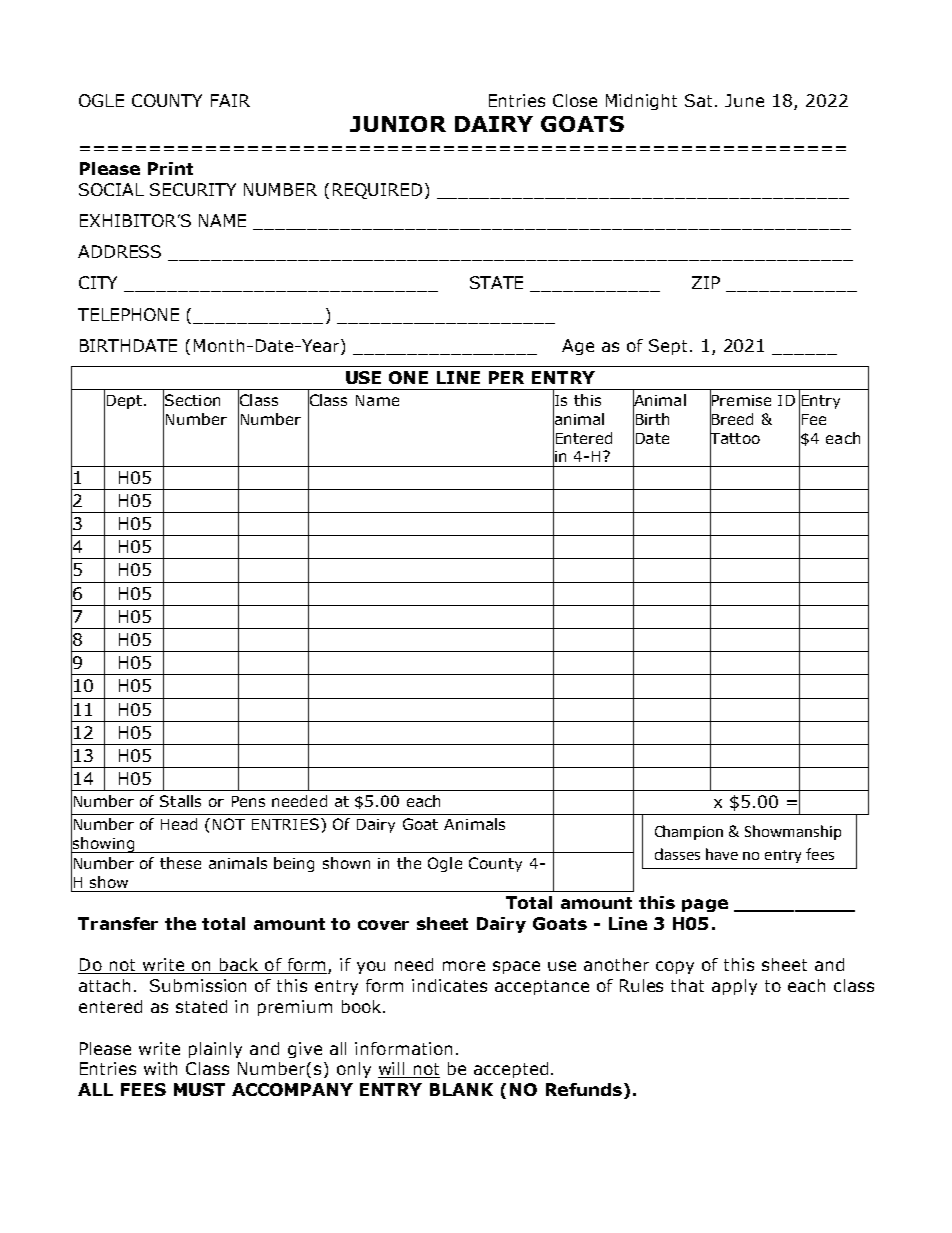 This screenshot has height=1233, width=952. What do you see at coordinates (180, 801) in the screenshot?
I see `Stalls` at bounding box center [180, 801].
